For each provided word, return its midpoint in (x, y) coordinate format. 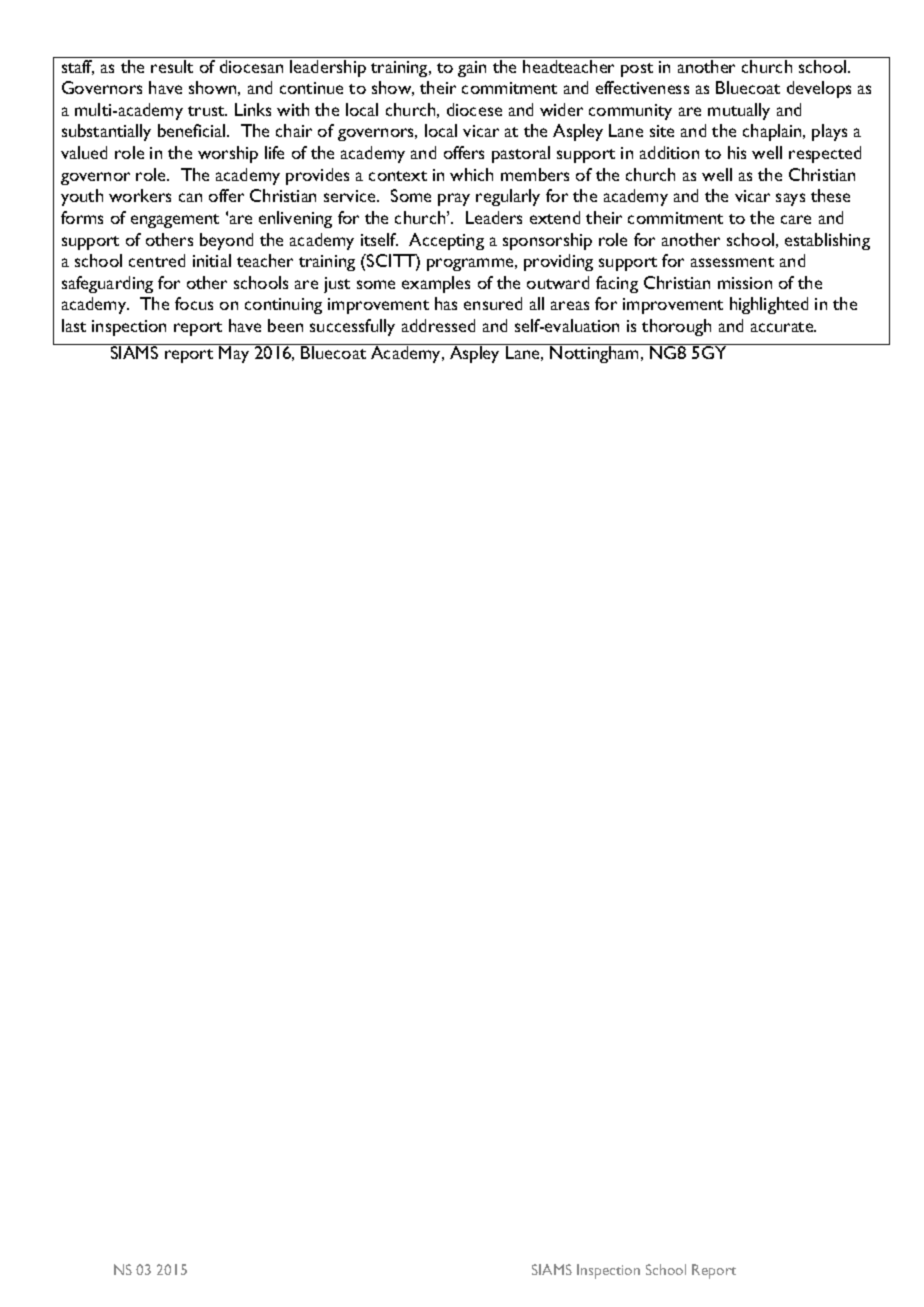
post (637, 70)
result (172, 66)
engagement (175, 221)
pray (454, 199)
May (235, 353)
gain (472, 69)
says (790, 199)
